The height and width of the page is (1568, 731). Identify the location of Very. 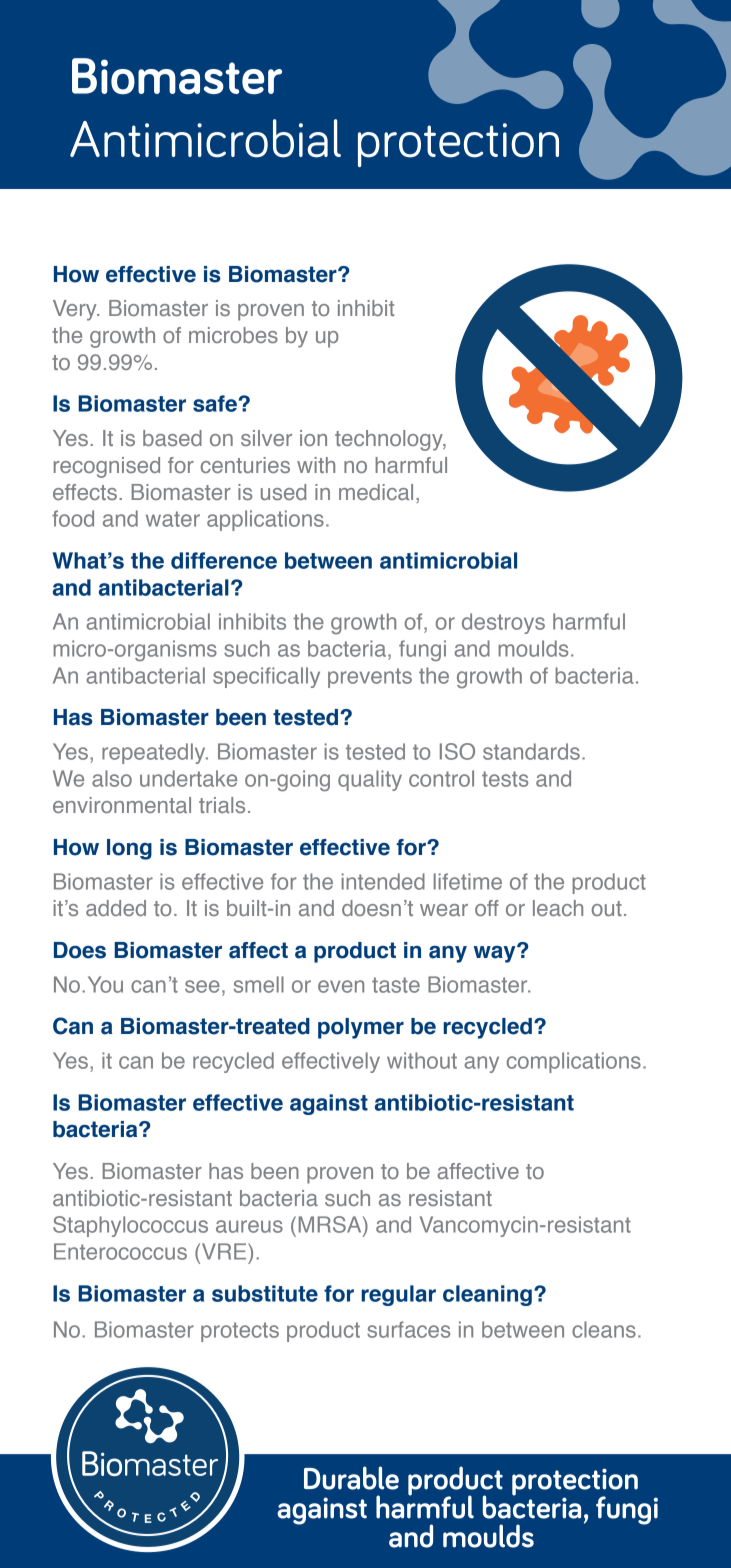
(76, 310).
